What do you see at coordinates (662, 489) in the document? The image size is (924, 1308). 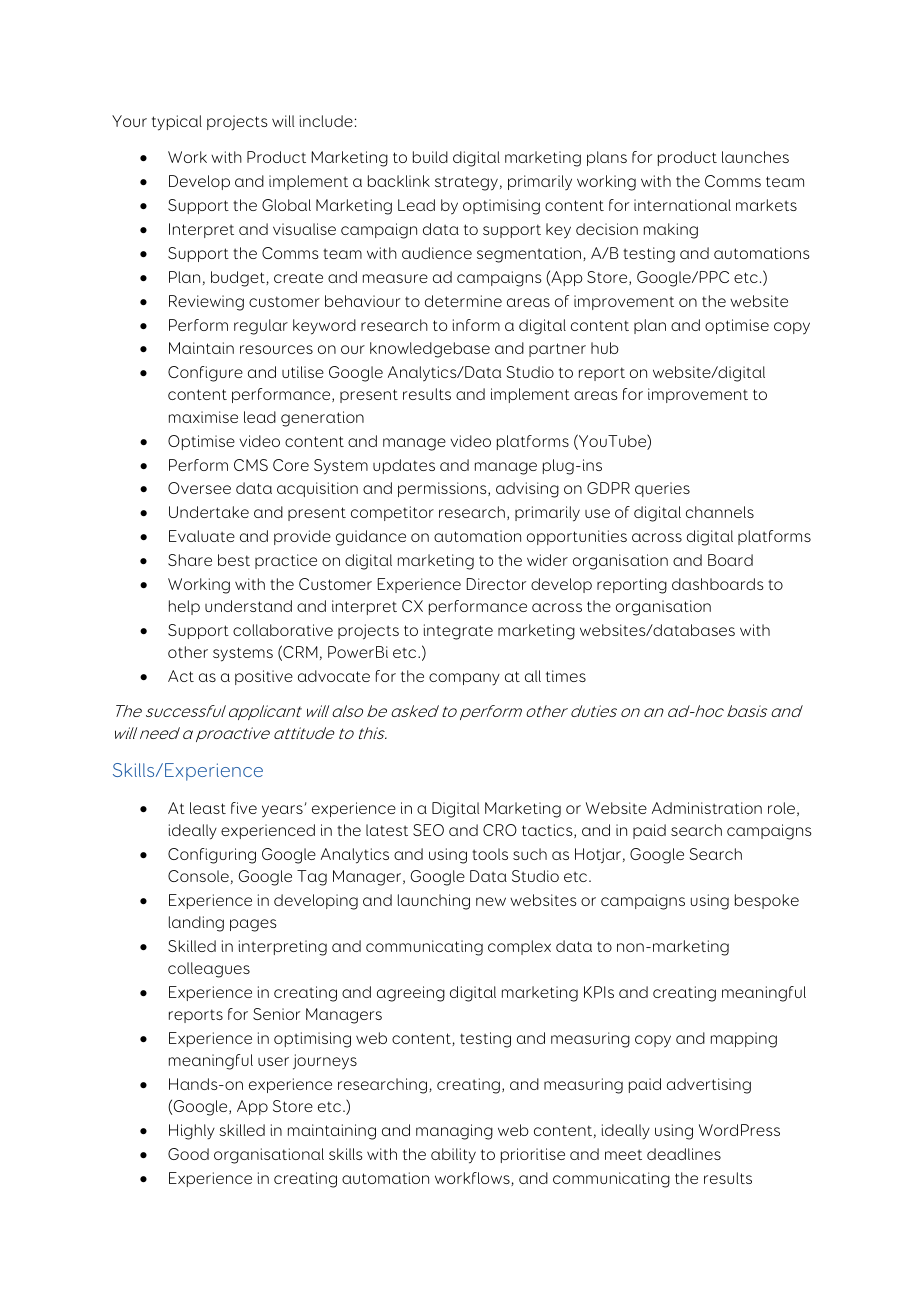 I see `queries` at bounding box center [662, 489].
